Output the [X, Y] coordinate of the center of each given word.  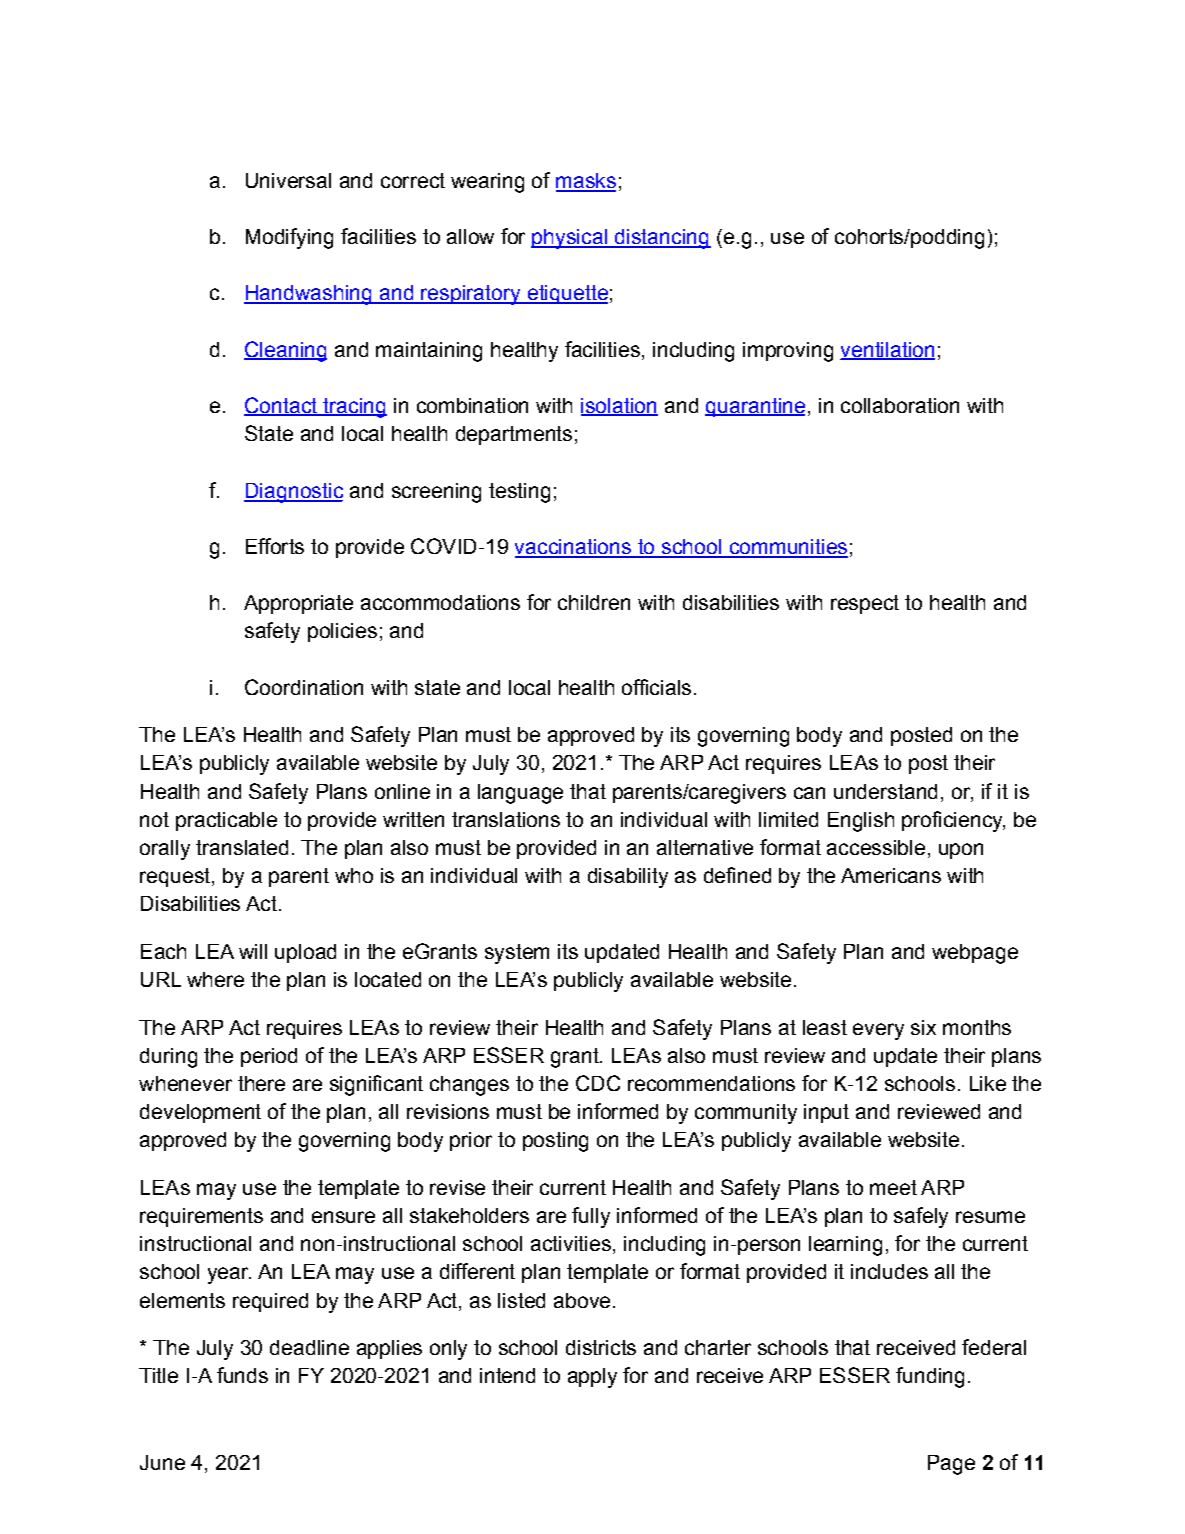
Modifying [289, 238]
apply [592, 1378]
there [261, 1083]
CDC [598, 1083]
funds [242, 1375]
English [861, 822]
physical [570, 239]
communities [787, 548]
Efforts [275, 546]
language [520, 794]
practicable [226, 821]
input [826, 1113]
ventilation [888, 350]
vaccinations [574, 548]
